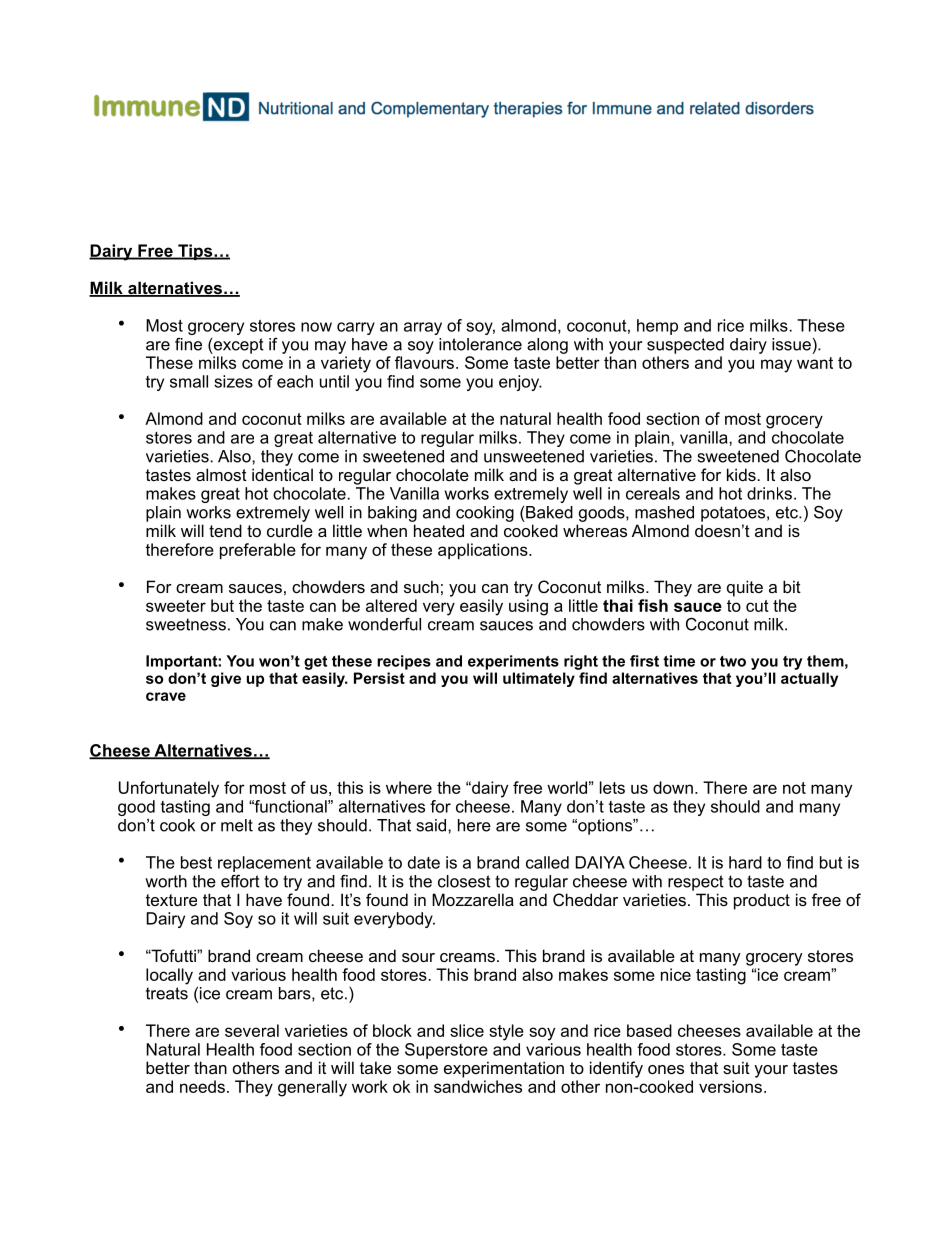 This page has width=952, height=1233. What do you see at coordinates (539, 679) in the page?
I see `ultimately` at bounding box center [539, 679].
